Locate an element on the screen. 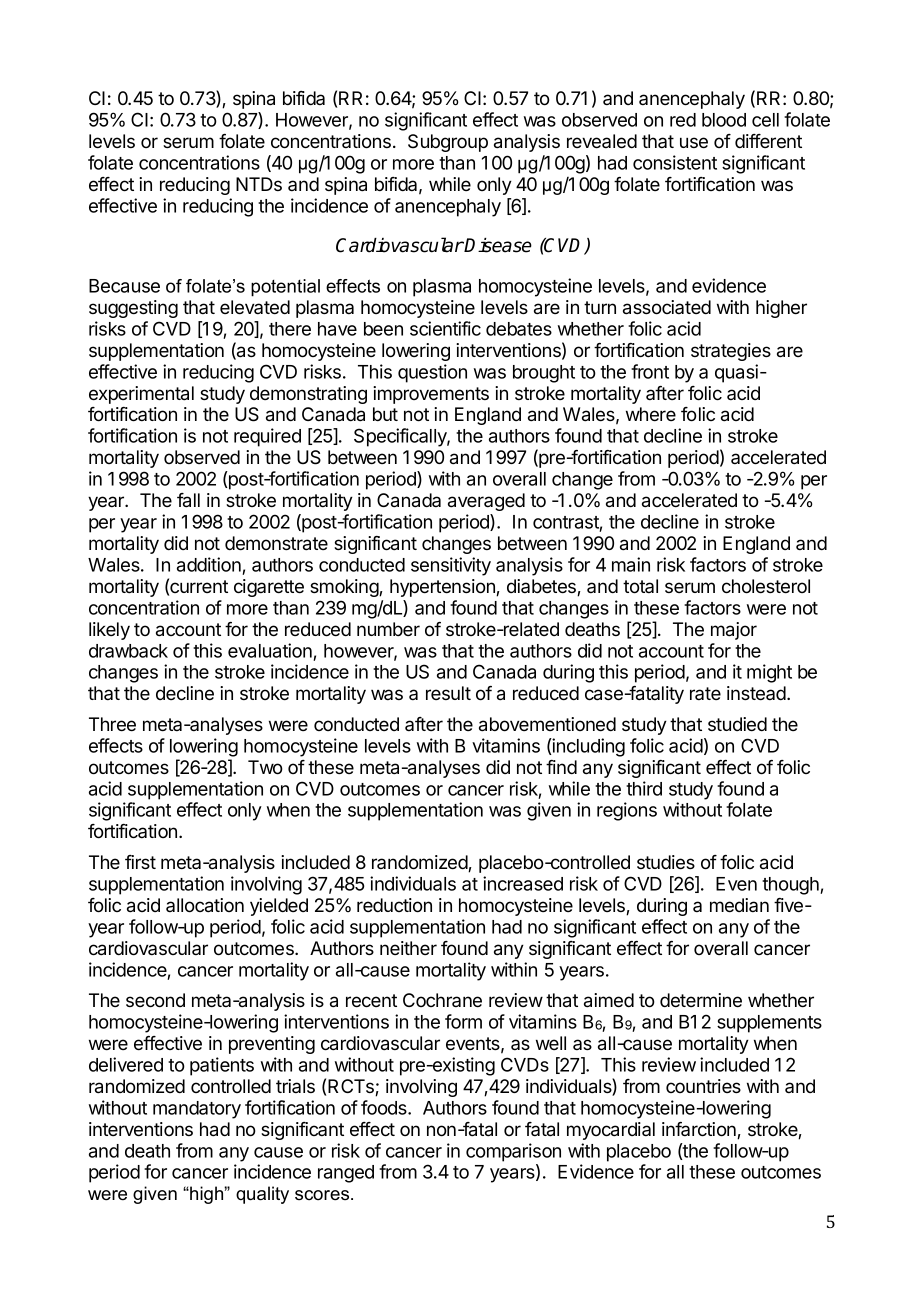 The width and height of the screenshot is (924, 1309). major is located at coordinates (734, 631).
